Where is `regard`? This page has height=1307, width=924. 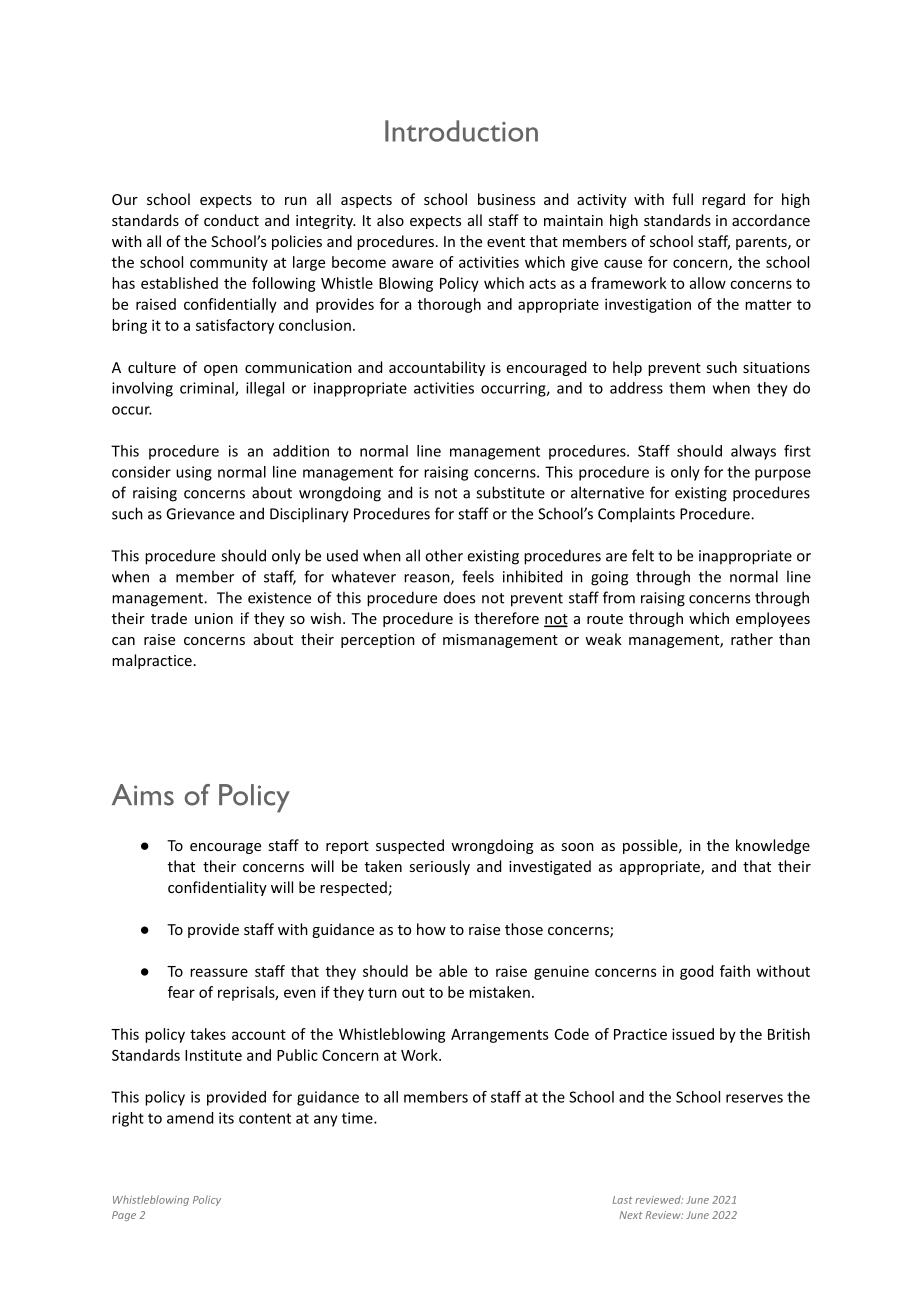 regard is located at coordinates (723, 200).
